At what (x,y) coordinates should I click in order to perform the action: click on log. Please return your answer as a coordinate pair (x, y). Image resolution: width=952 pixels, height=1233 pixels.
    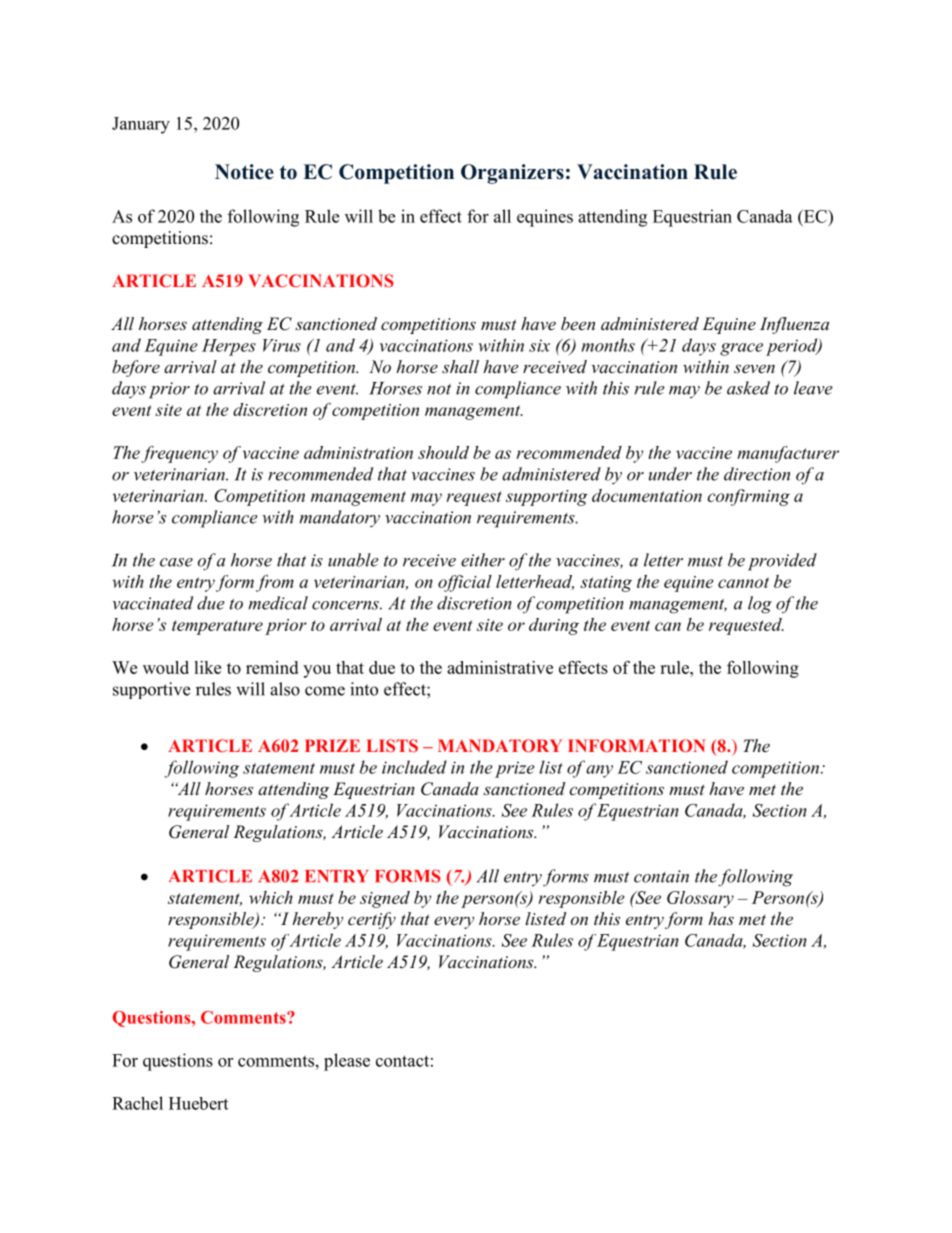
    Looking at the image, I should click on (760, 605).
